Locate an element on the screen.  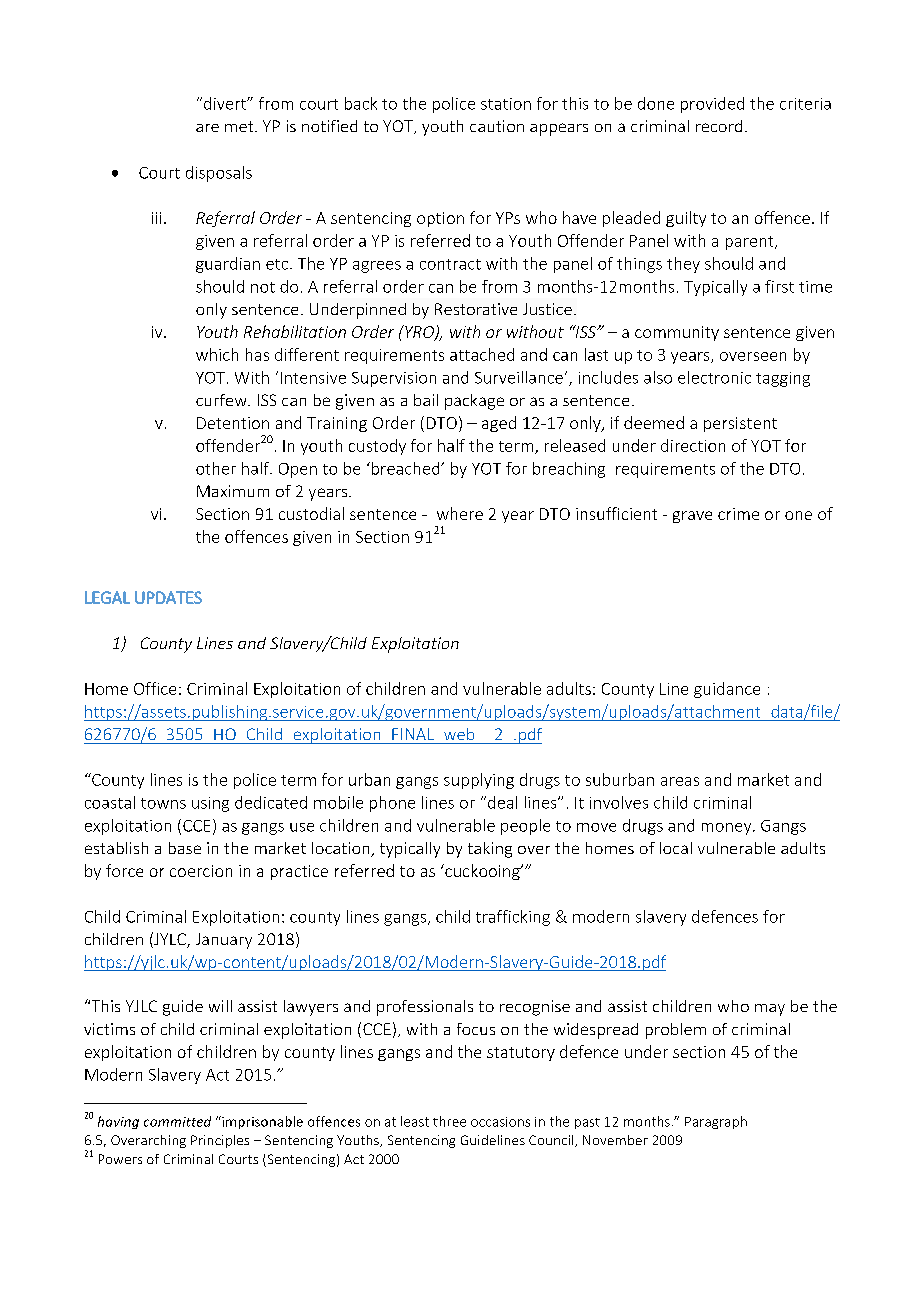
record is located at coordinates (719, 126).
